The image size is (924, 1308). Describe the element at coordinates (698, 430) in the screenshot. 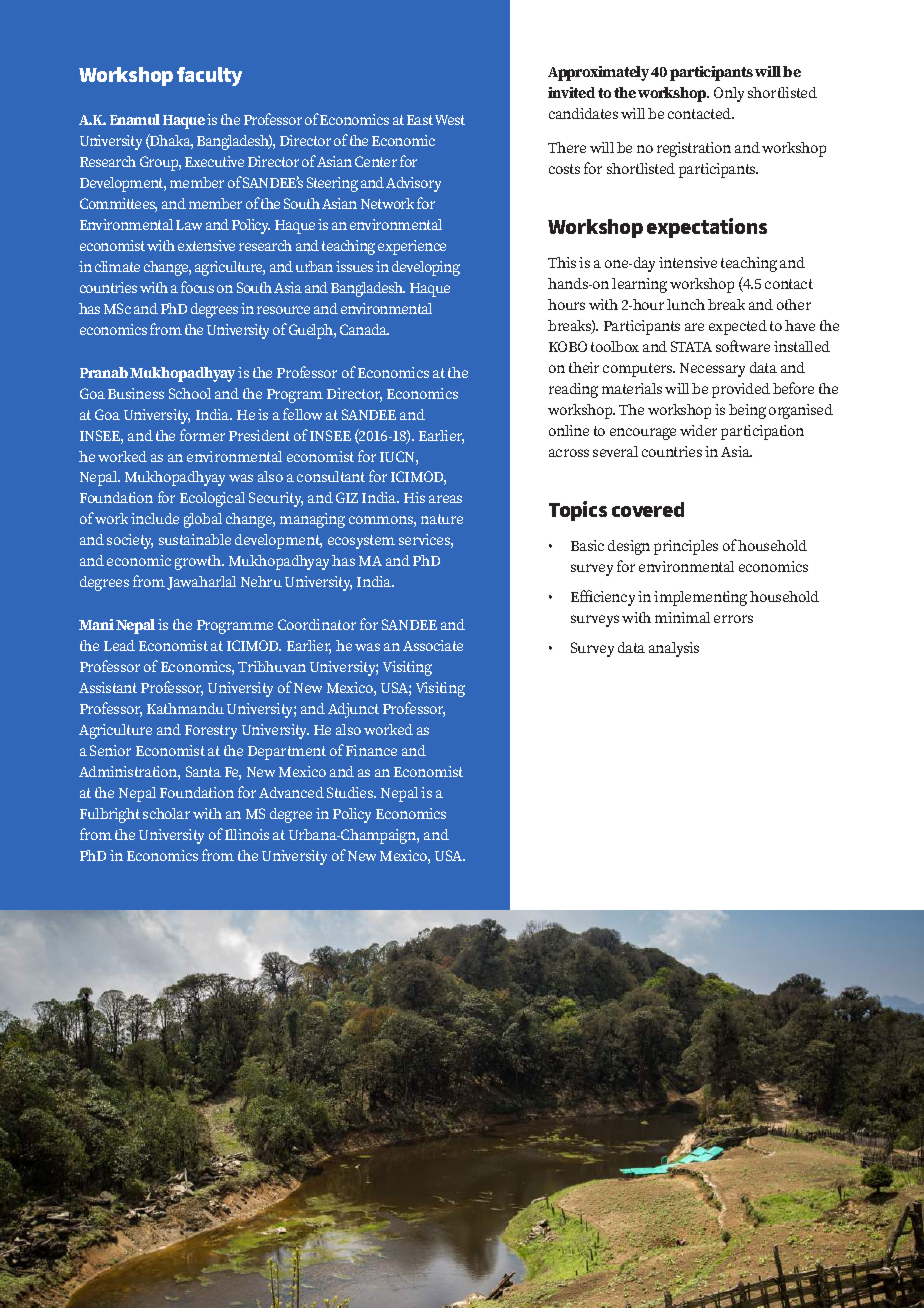

I see `wider` at that location.
